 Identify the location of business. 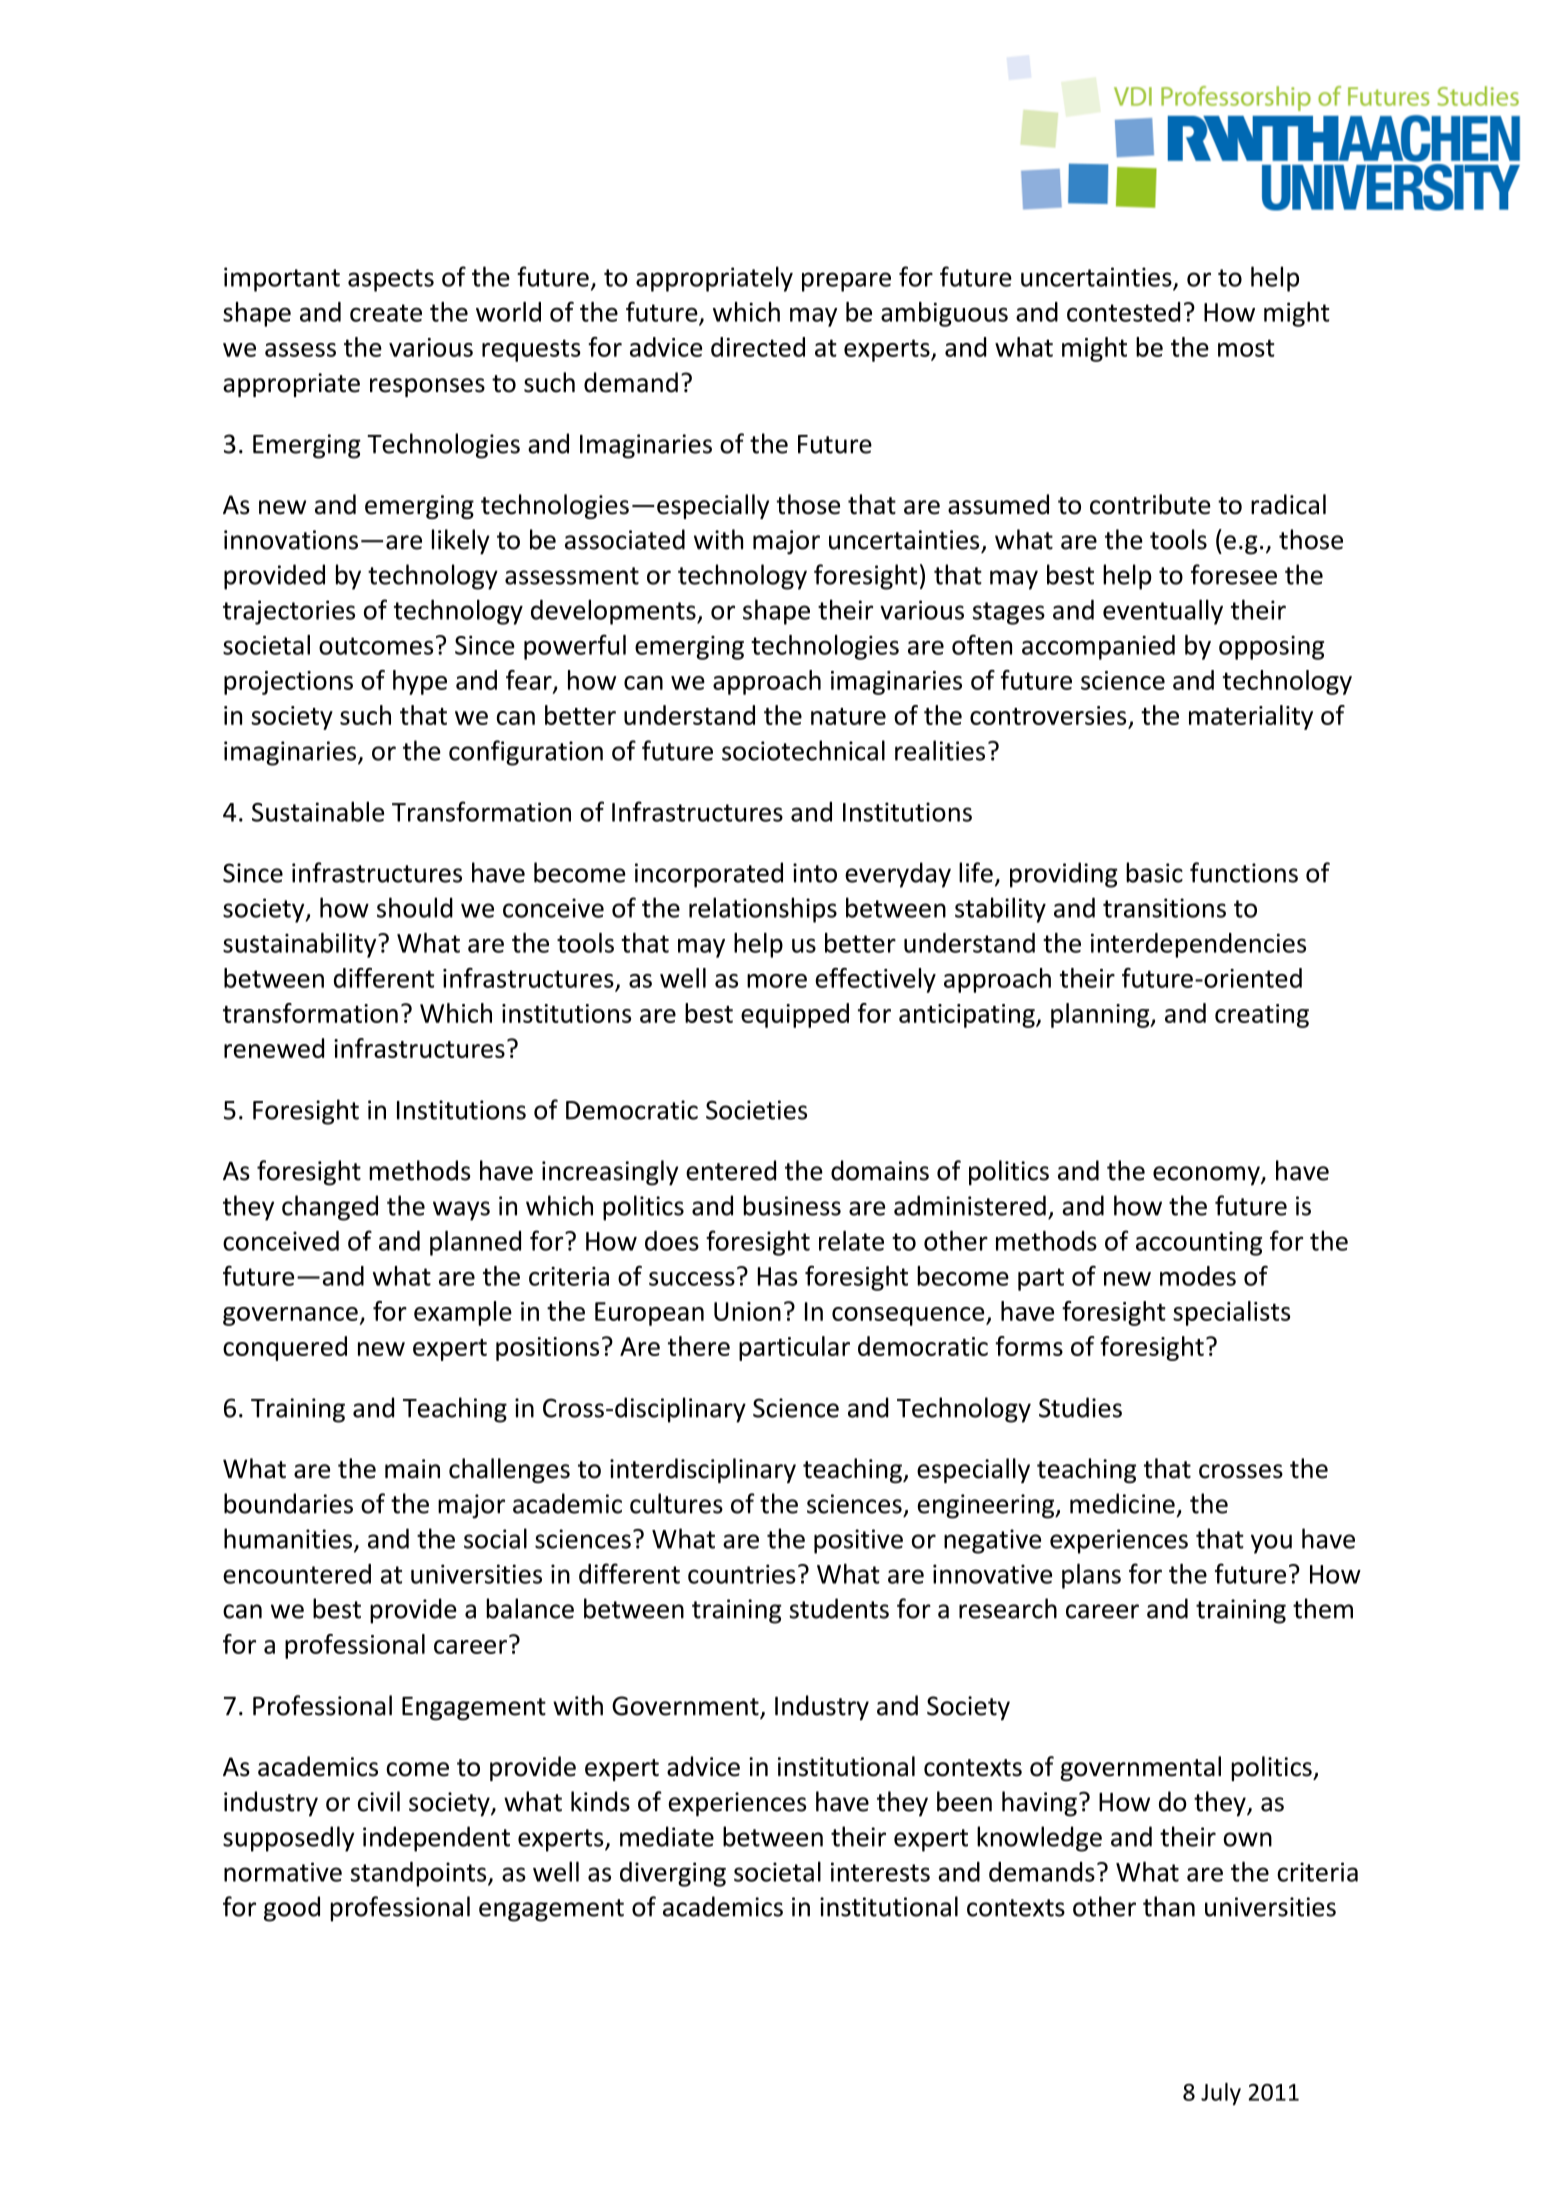
(792, 1205).
